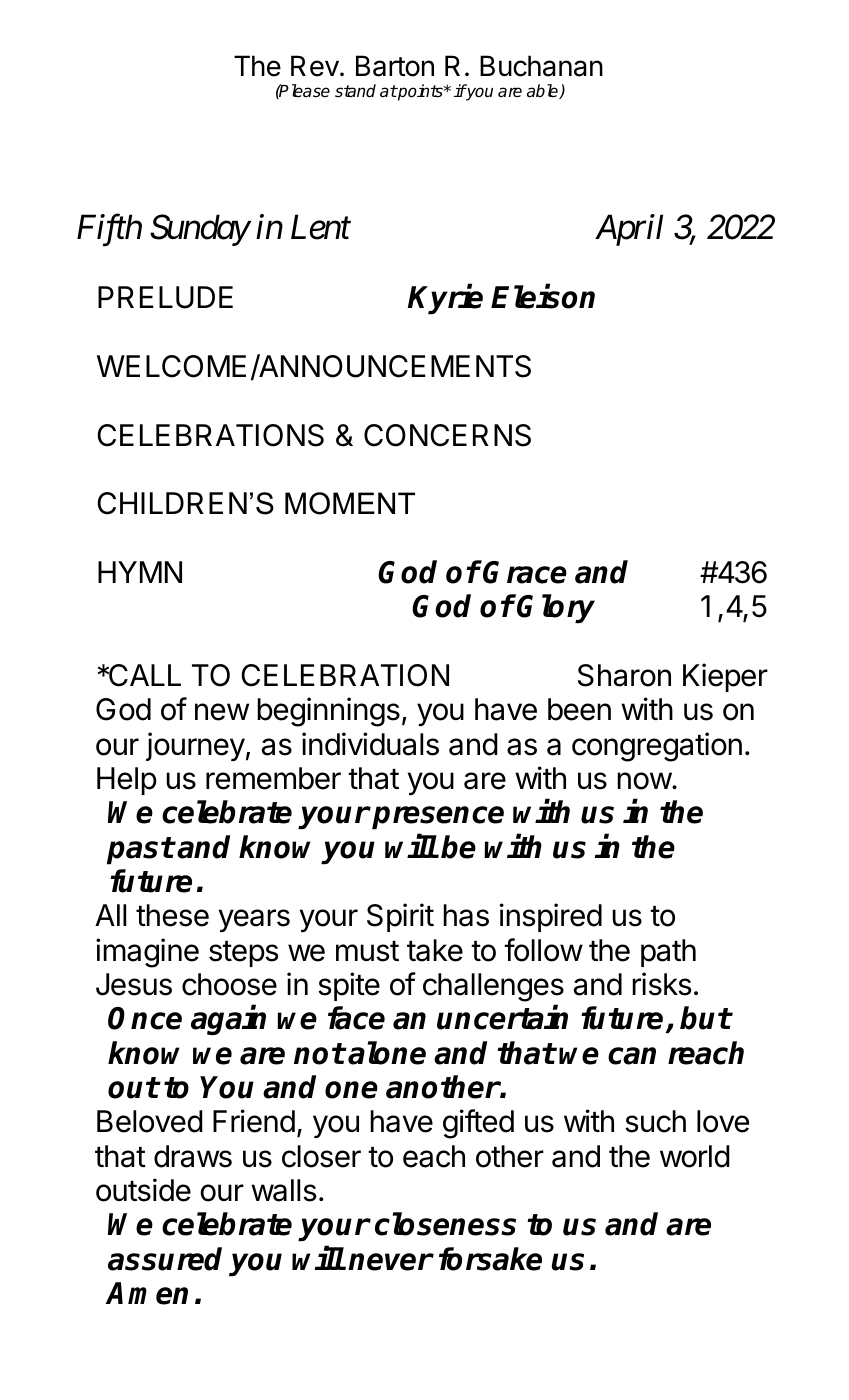 The height and width of the screenshot is (1400, 849). Describe the element at coordinates (222, 712) in the screenshot. I see `new` at that location.
